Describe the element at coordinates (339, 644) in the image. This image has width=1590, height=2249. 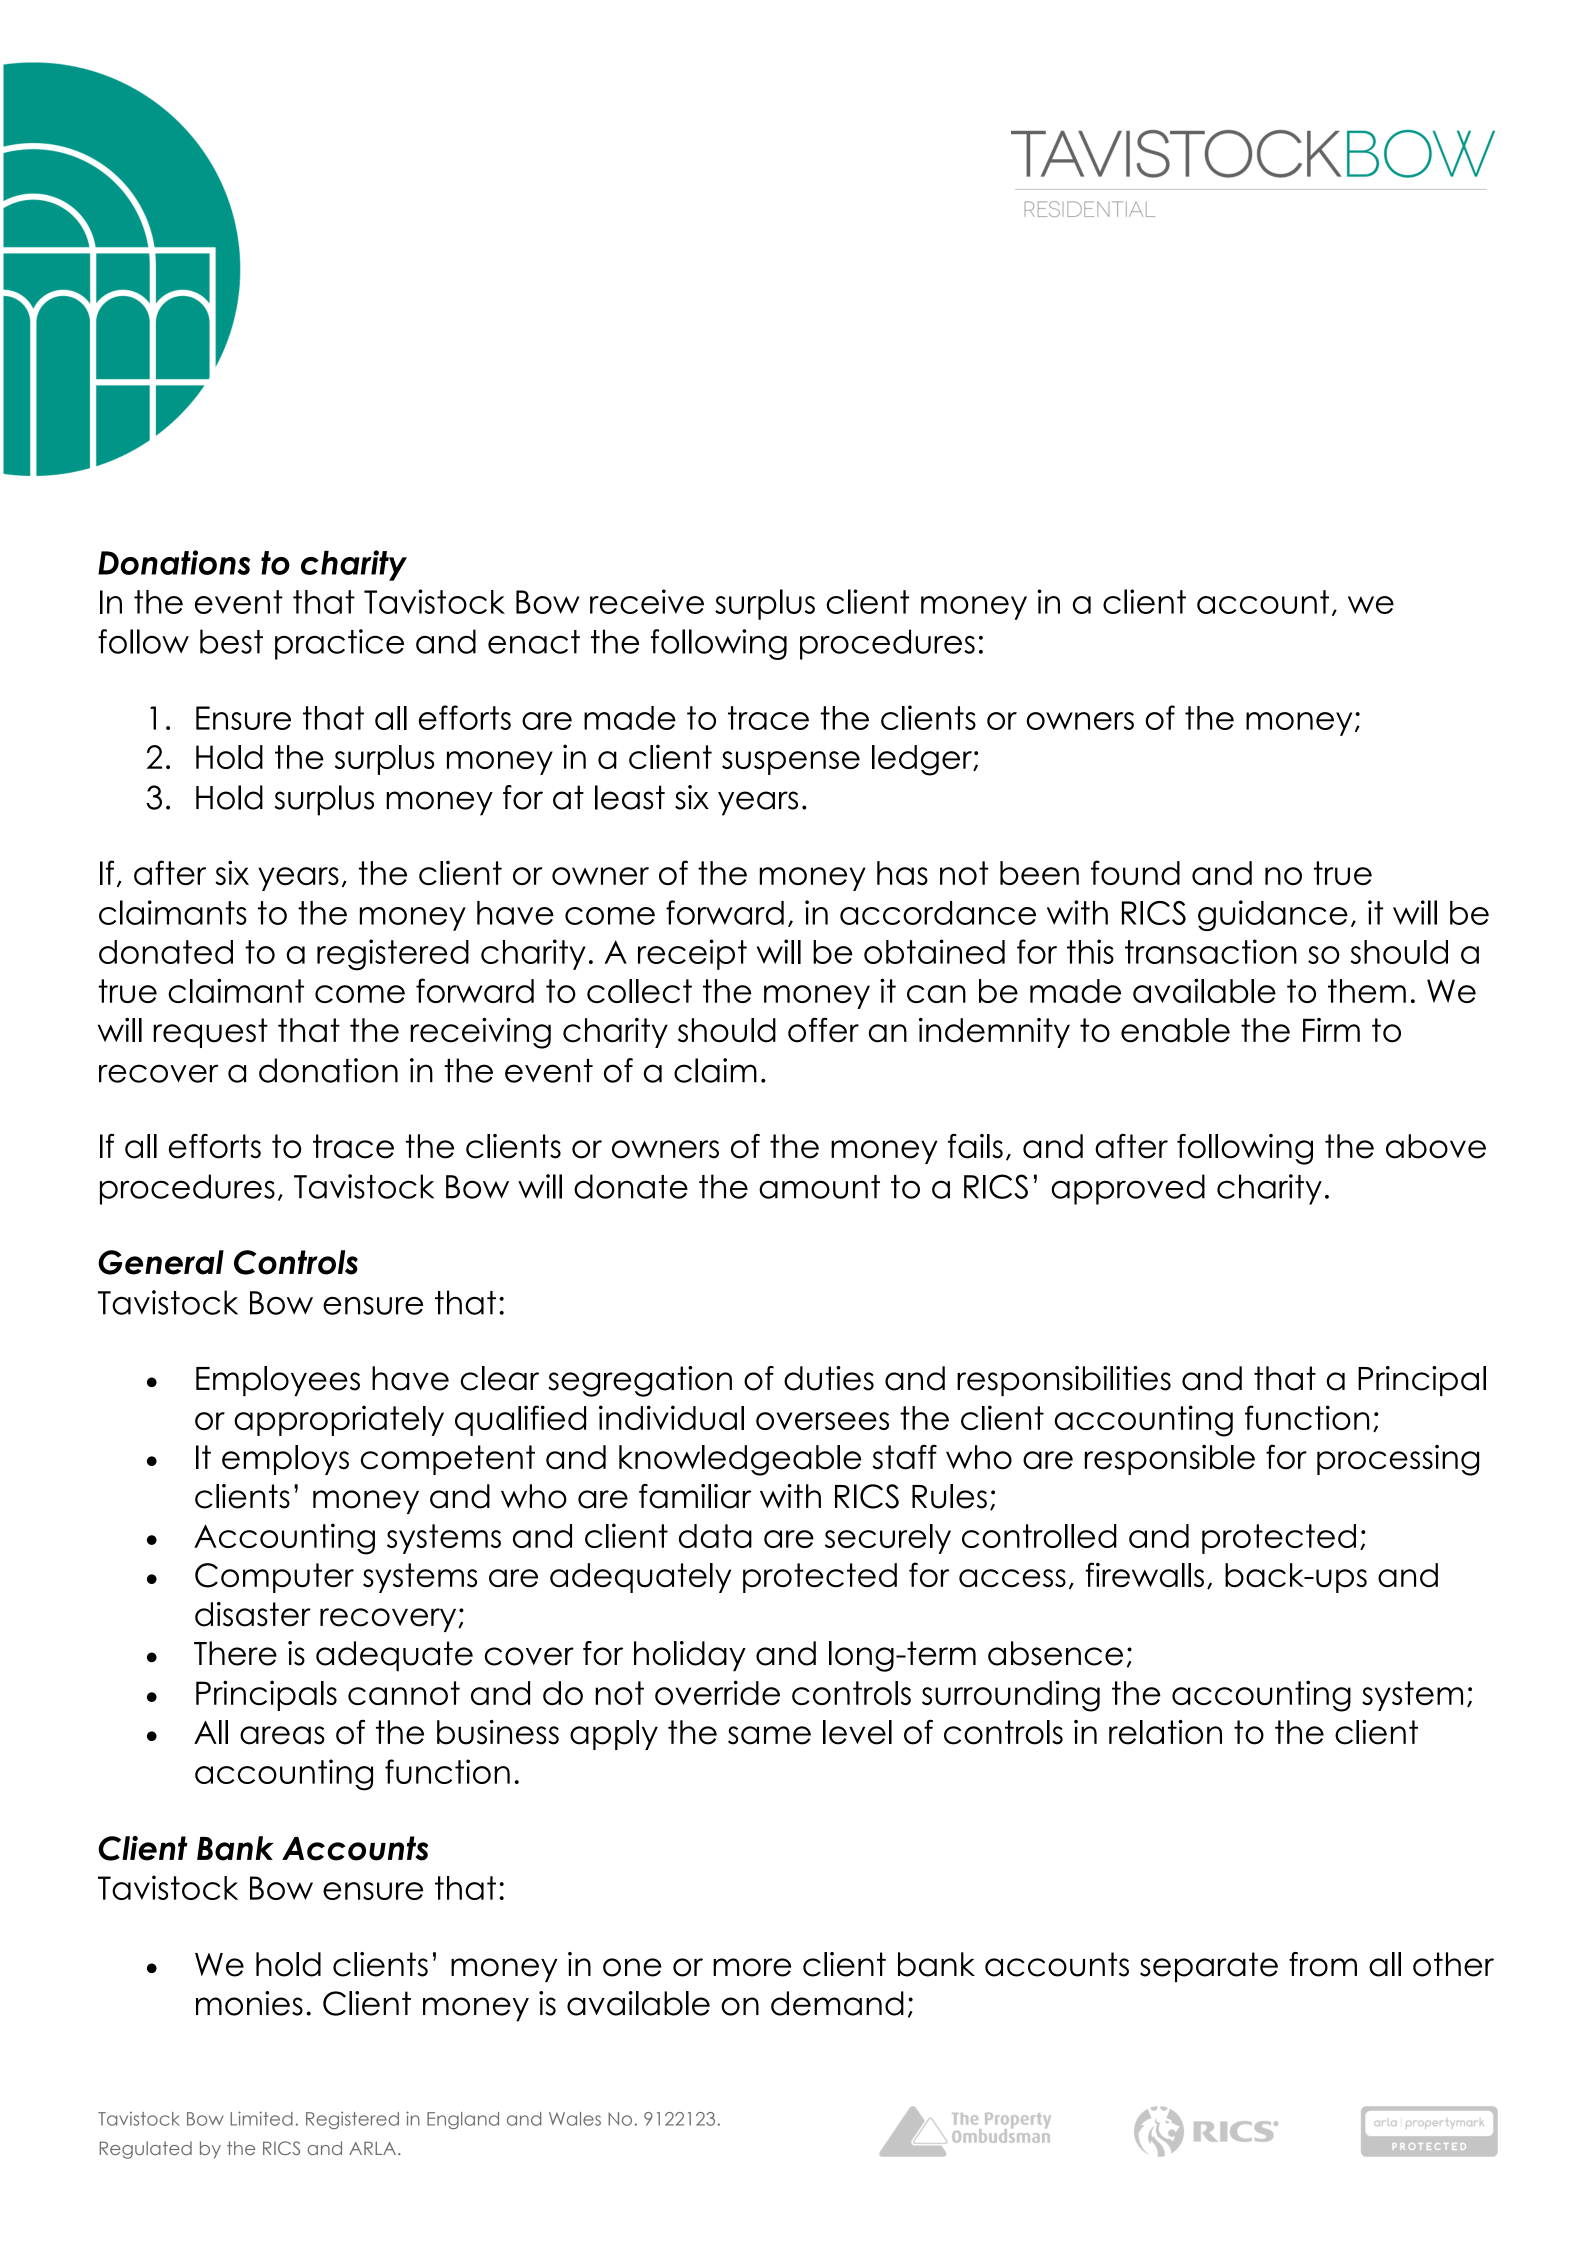
I see `practice` at that location.
